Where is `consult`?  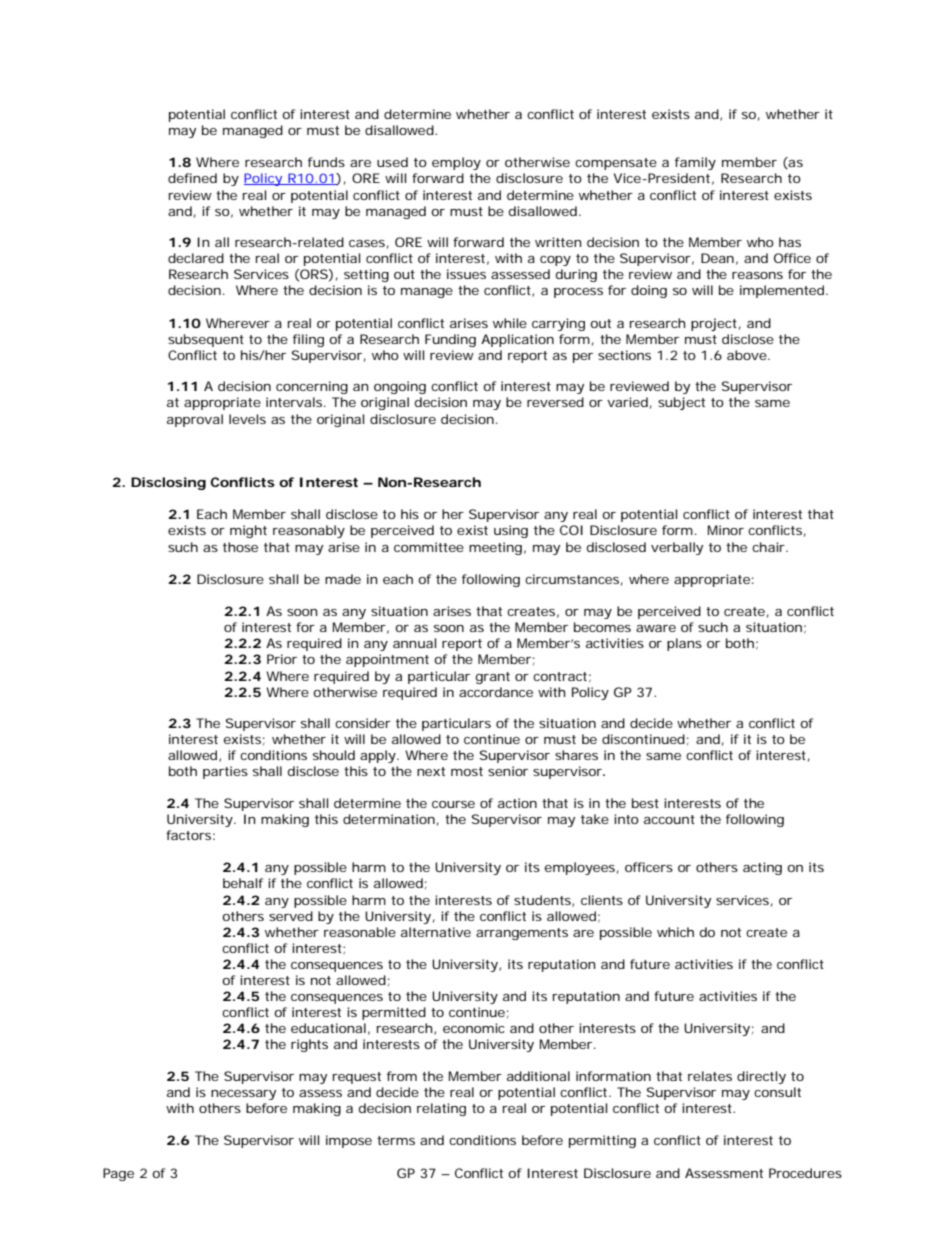
consult is located at coordinates (777, 1092).
